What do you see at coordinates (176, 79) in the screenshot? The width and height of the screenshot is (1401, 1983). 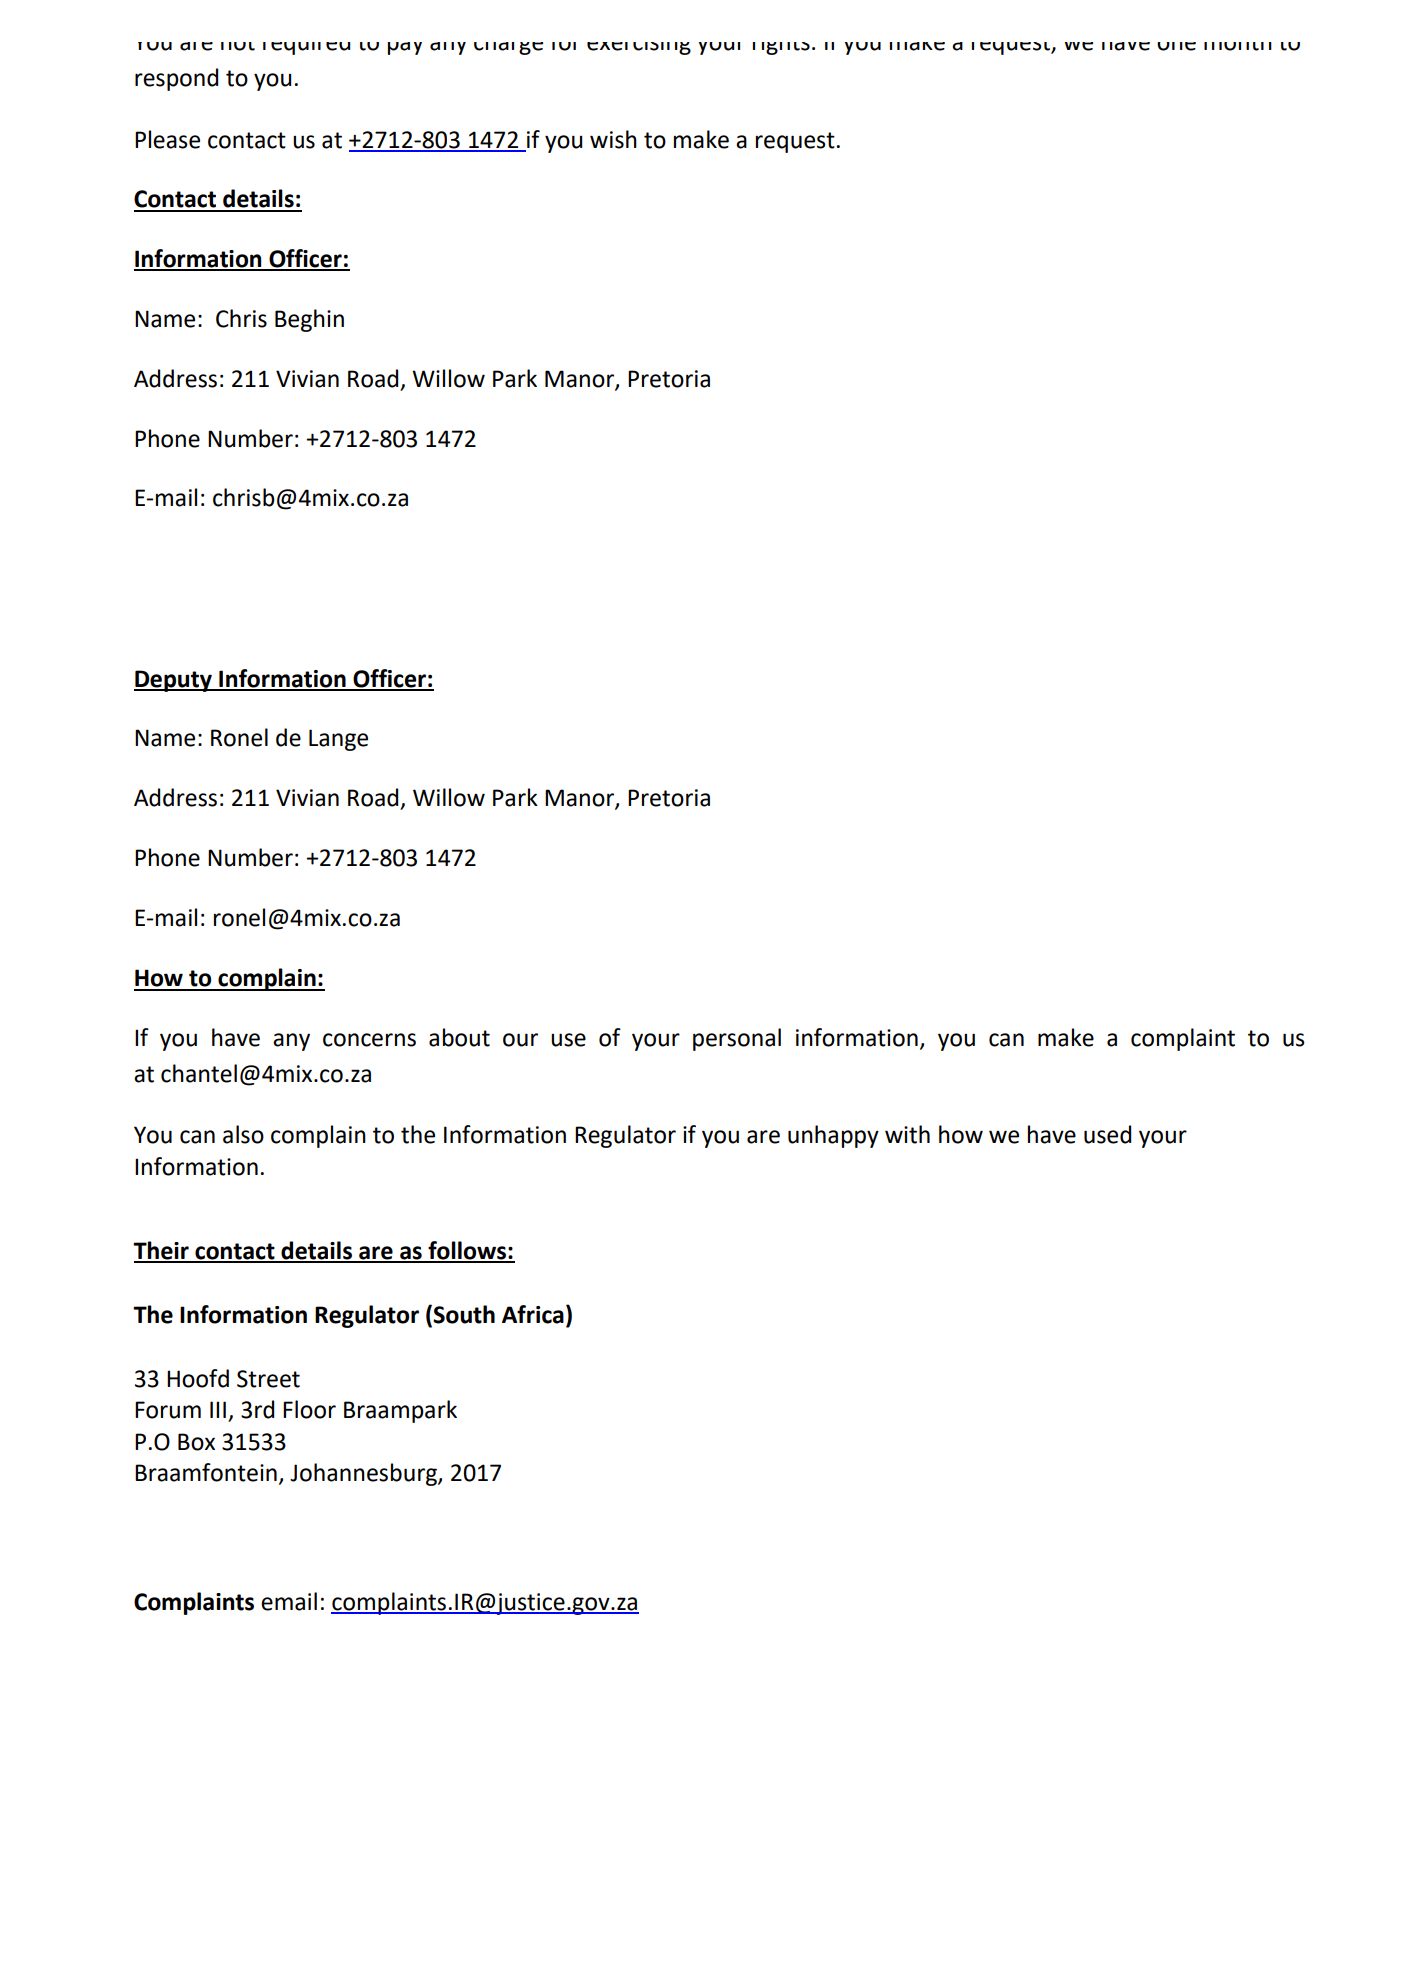 I see `respond` at bounding box center [176, 79].
